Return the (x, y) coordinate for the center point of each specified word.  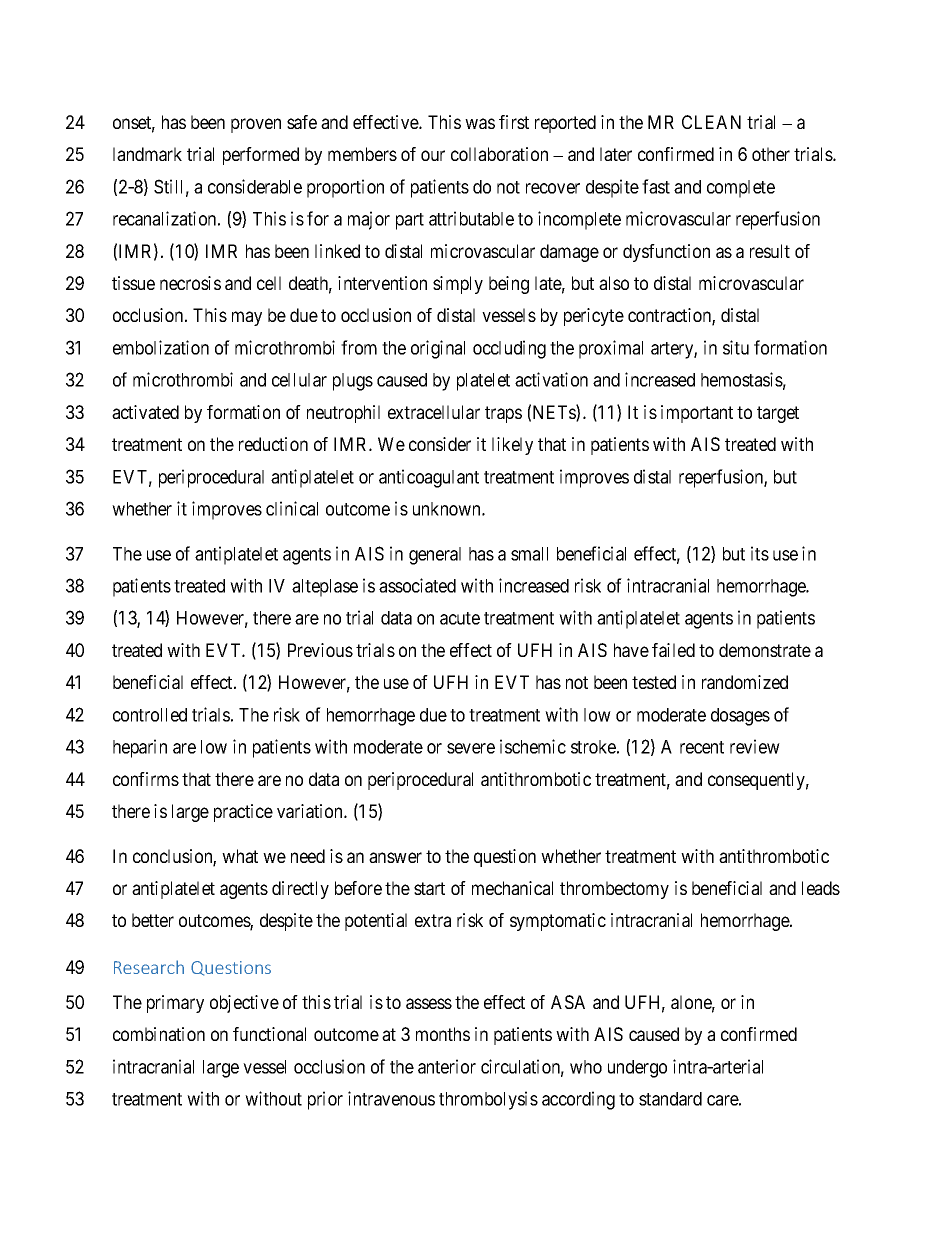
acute (460, 618)
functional (269, 1034)
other (771, 154)
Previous (320, 650)
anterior (447, 1066)
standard (670, 1099)
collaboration (499, 154)
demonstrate (765, 650)
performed (261, 156)
